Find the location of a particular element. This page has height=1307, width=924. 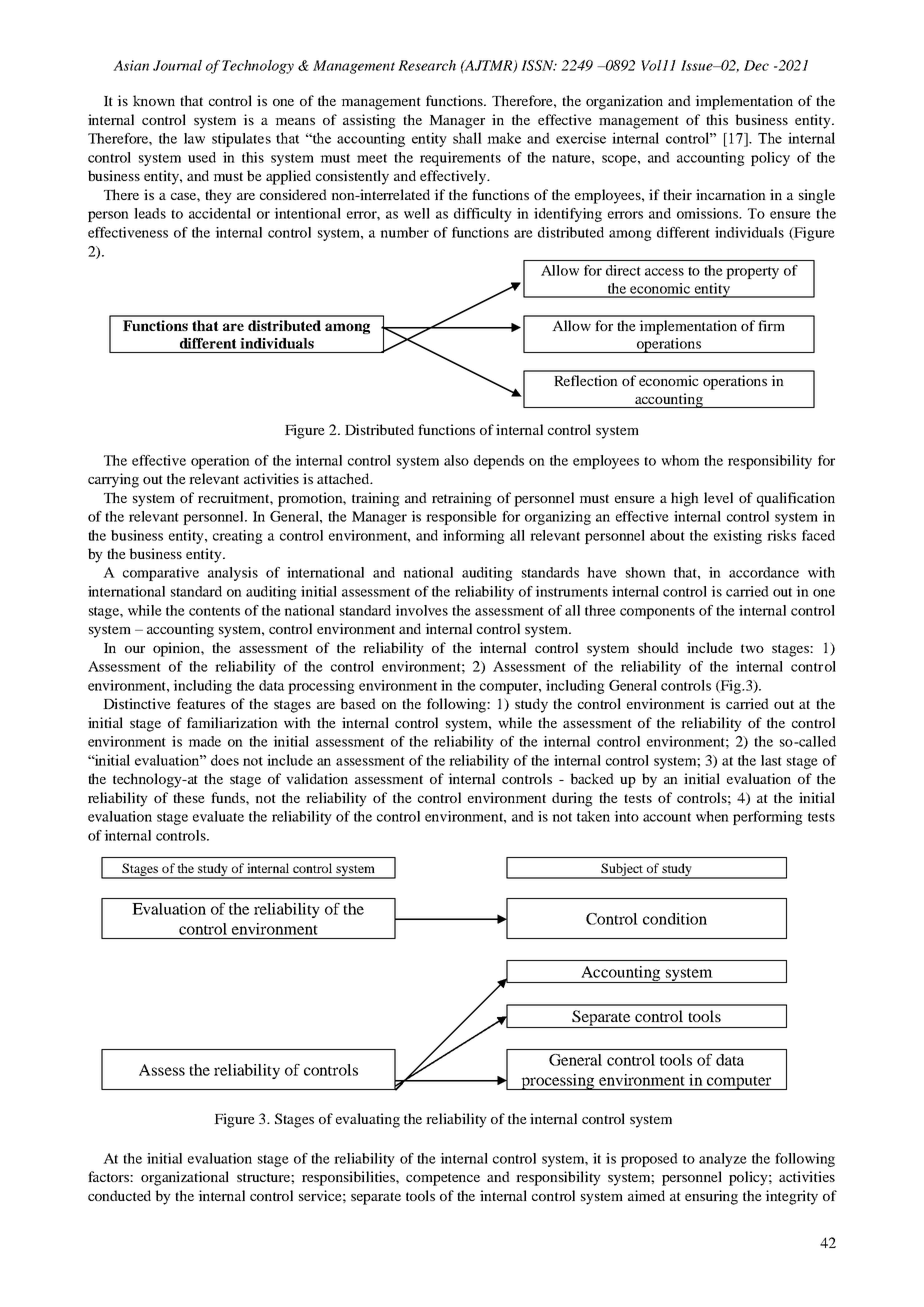

shall is located at coordinates (467, 138).
